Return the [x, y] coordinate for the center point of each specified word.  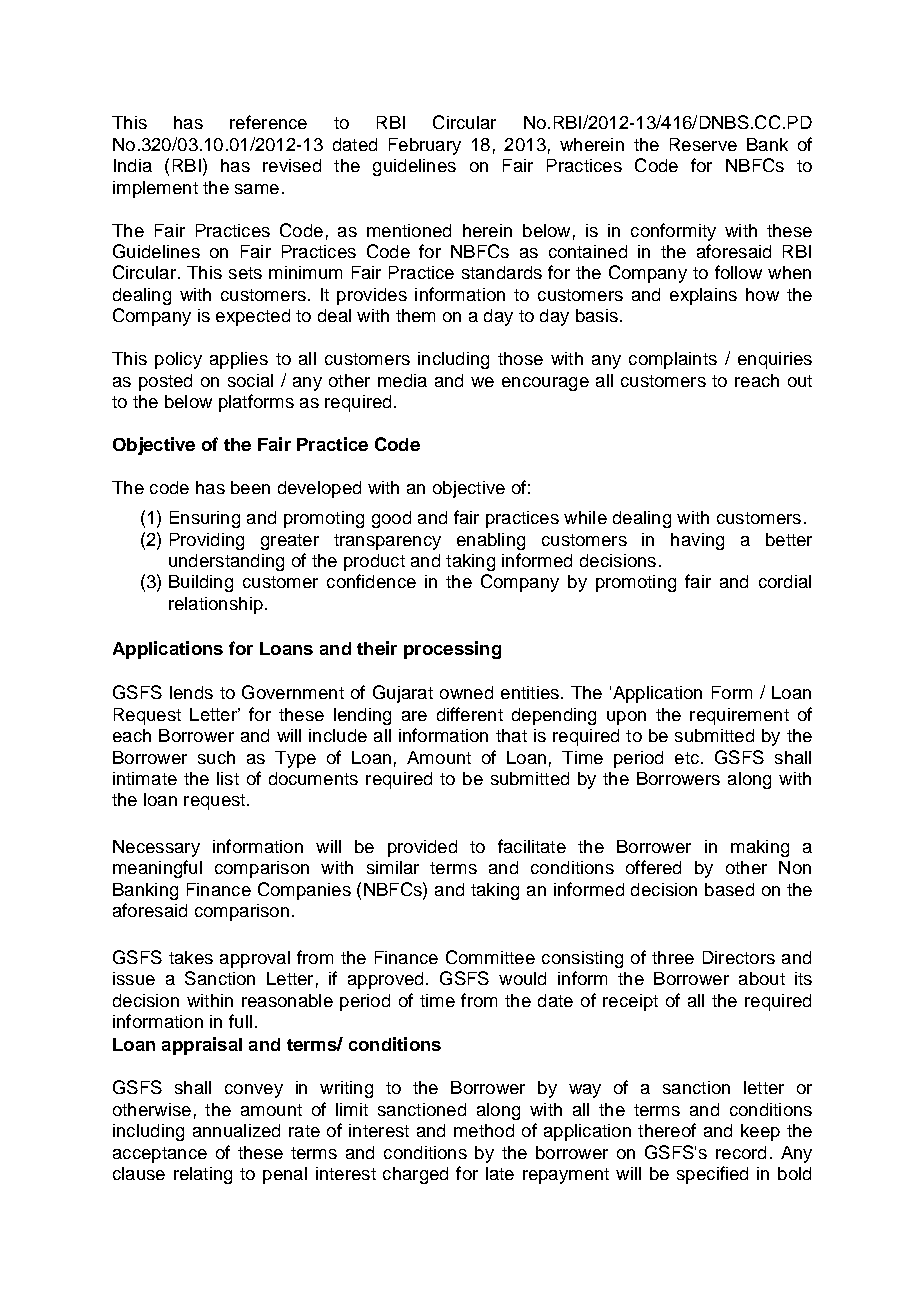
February [425, 146]
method [484, 1130]
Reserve [703, 144]
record [741, 1152]
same [257, 189]
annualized [236, 1130]
